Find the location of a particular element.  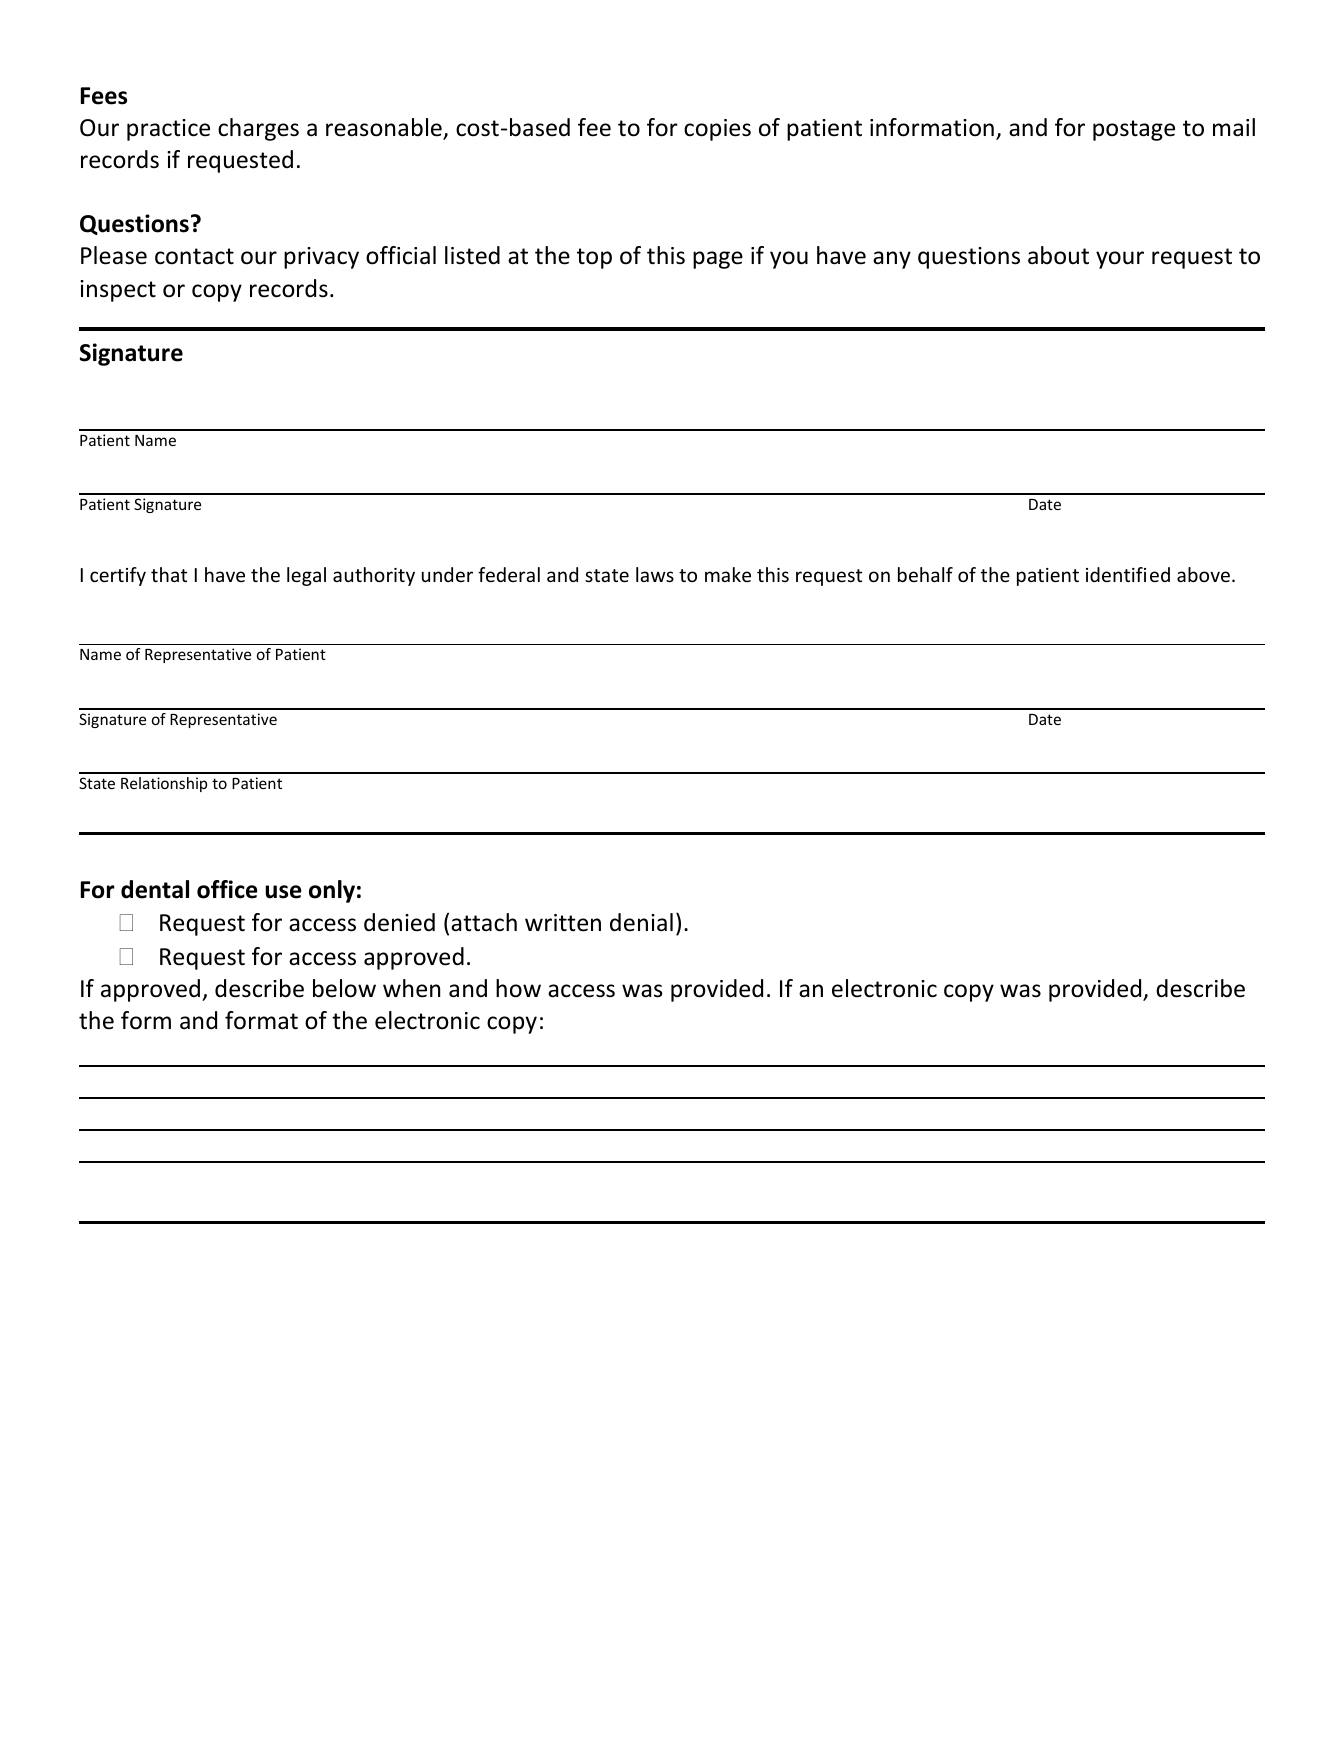

identified is located at coordinates (1128, 574).
